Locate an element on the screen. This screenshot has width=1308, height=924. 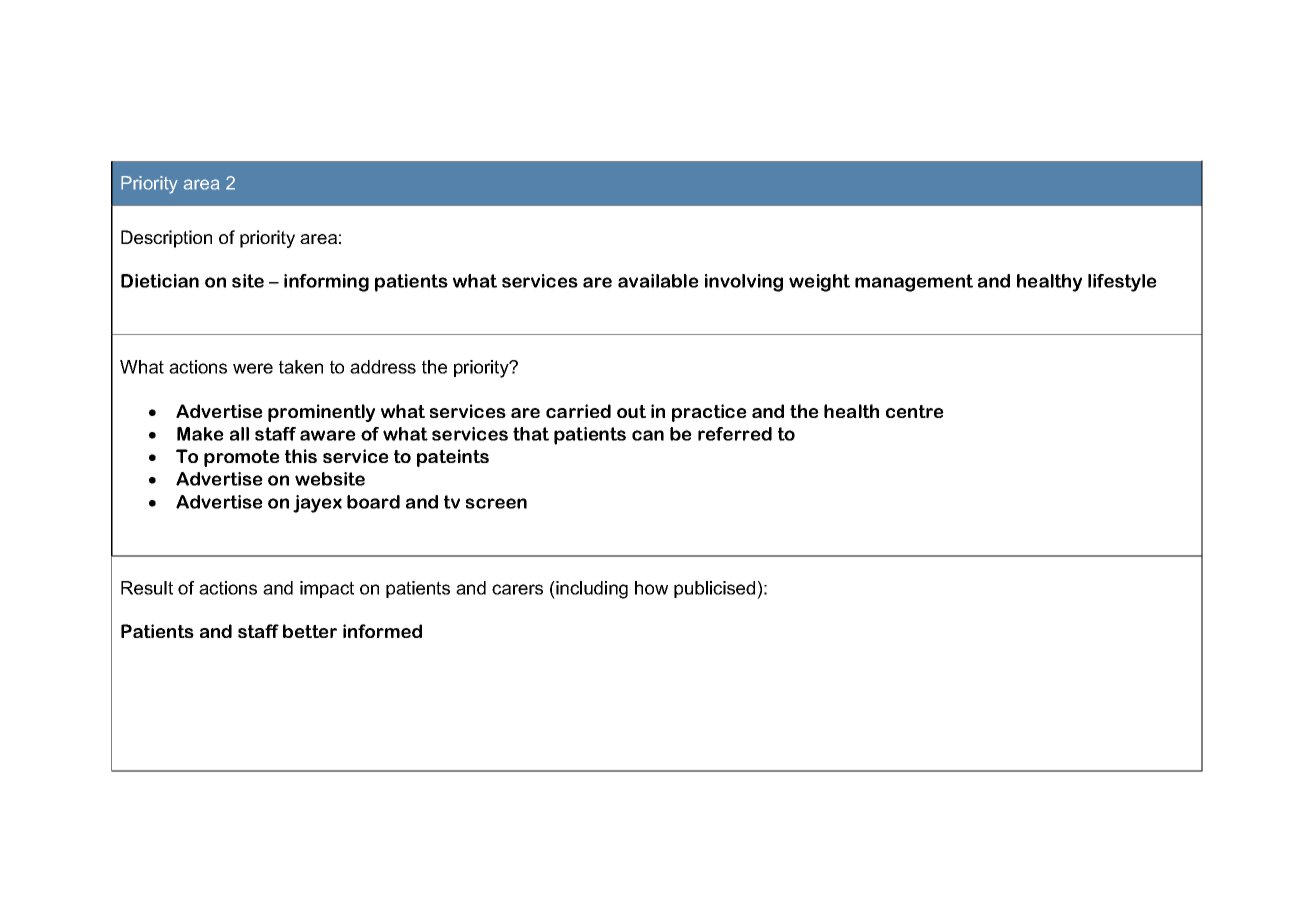
management is located at coordinates (914, 283).
